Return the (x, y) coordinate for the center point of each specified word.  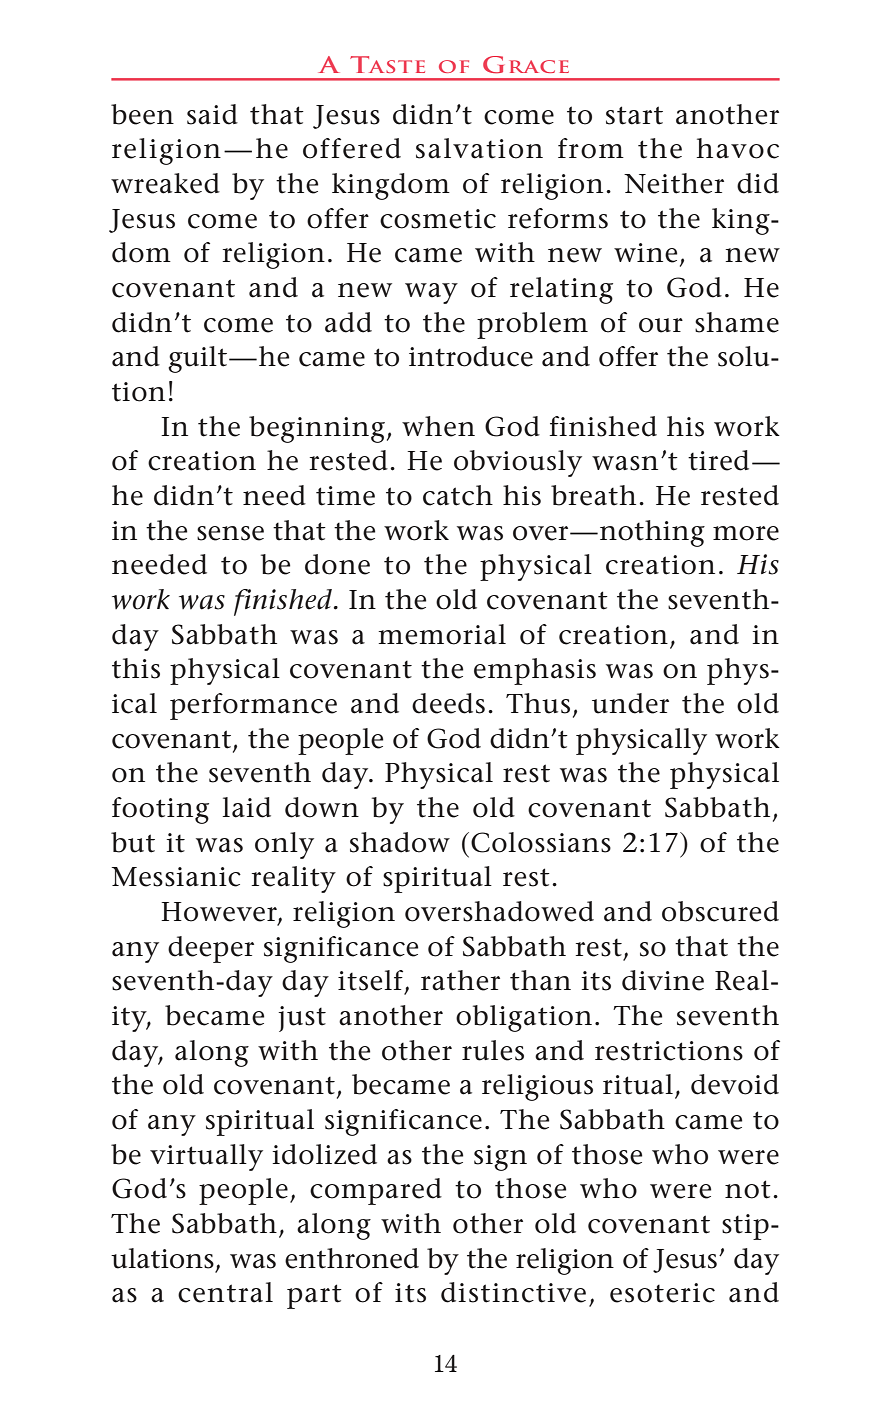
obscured (720, 911)
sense (230, 533)
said (212, 114)
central (225, 1292)
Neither (674, 183)
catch (458, 495)
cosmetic (438, 219)
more (746, 533)
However (220, 913)
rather (460, 980)
